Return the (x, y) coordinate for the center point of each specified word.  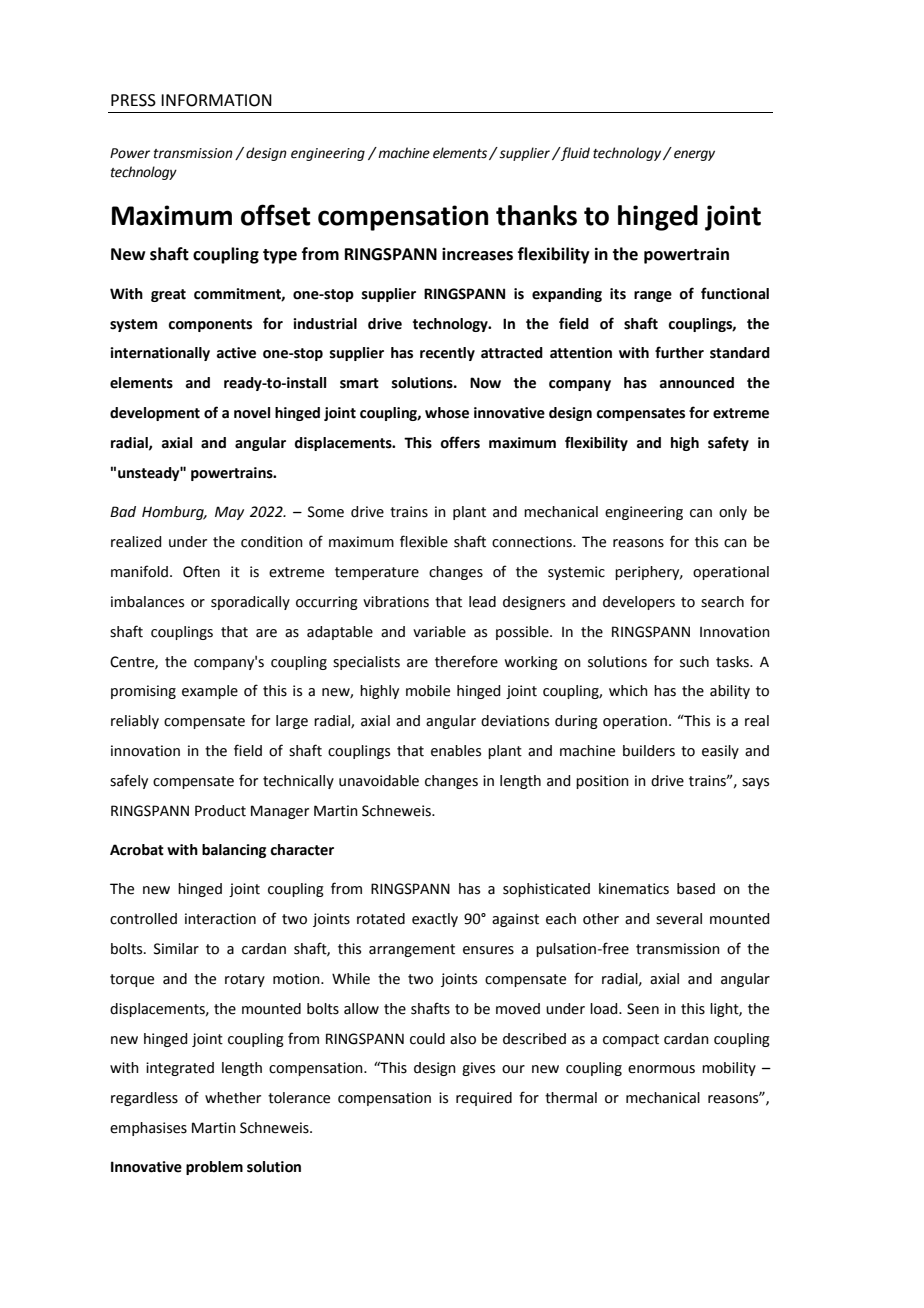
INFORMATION (216, 100)
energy (694, 155)
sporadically (250, 603)
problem (214, 1168)
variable (439, 632)
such (694, 662)
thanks (536, 215)
